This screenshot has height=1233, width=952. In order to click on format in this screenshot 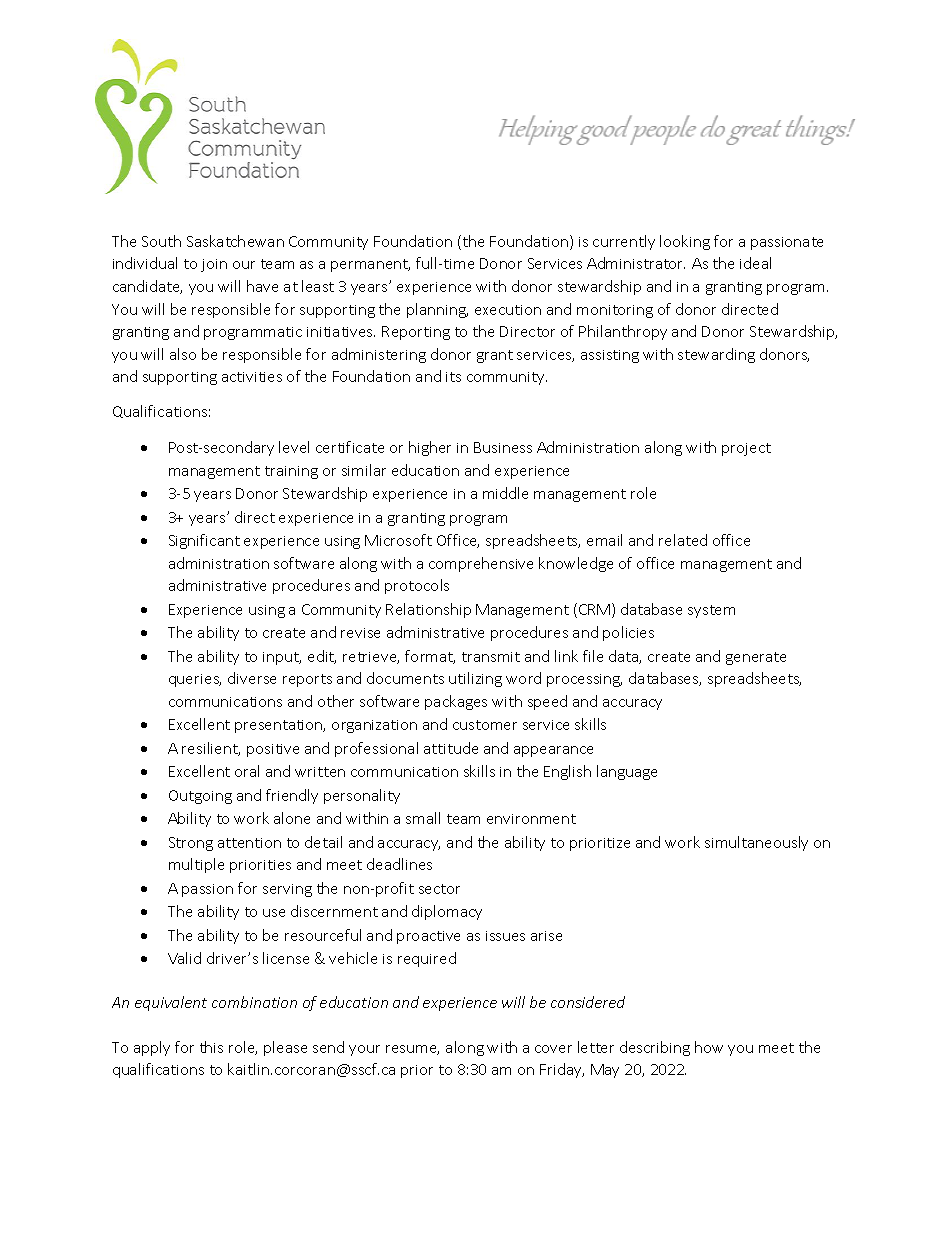, I will do `click(430, 657)`.
